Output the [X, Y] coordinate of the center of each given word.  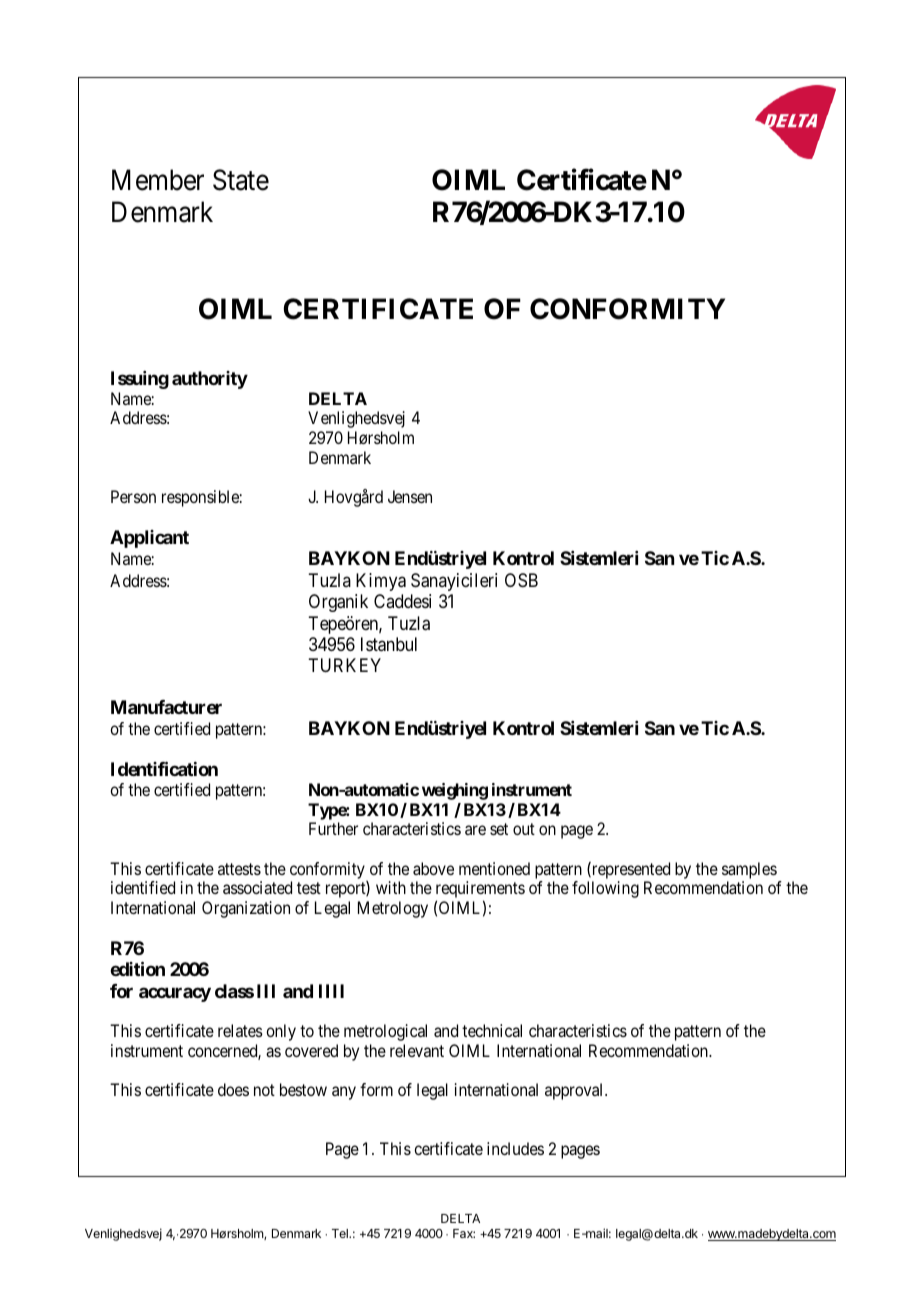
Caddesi [402, 601]
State [241, 180]
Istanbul [389, 644]
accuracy [175, 994]
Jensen [410, 496]
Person [133, 496]
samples [749, 870]
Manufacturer [166, 707]
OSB [521, 580]
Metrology [393, 909]
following [605, 889]
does [233, 1089]
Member [158, 180]
